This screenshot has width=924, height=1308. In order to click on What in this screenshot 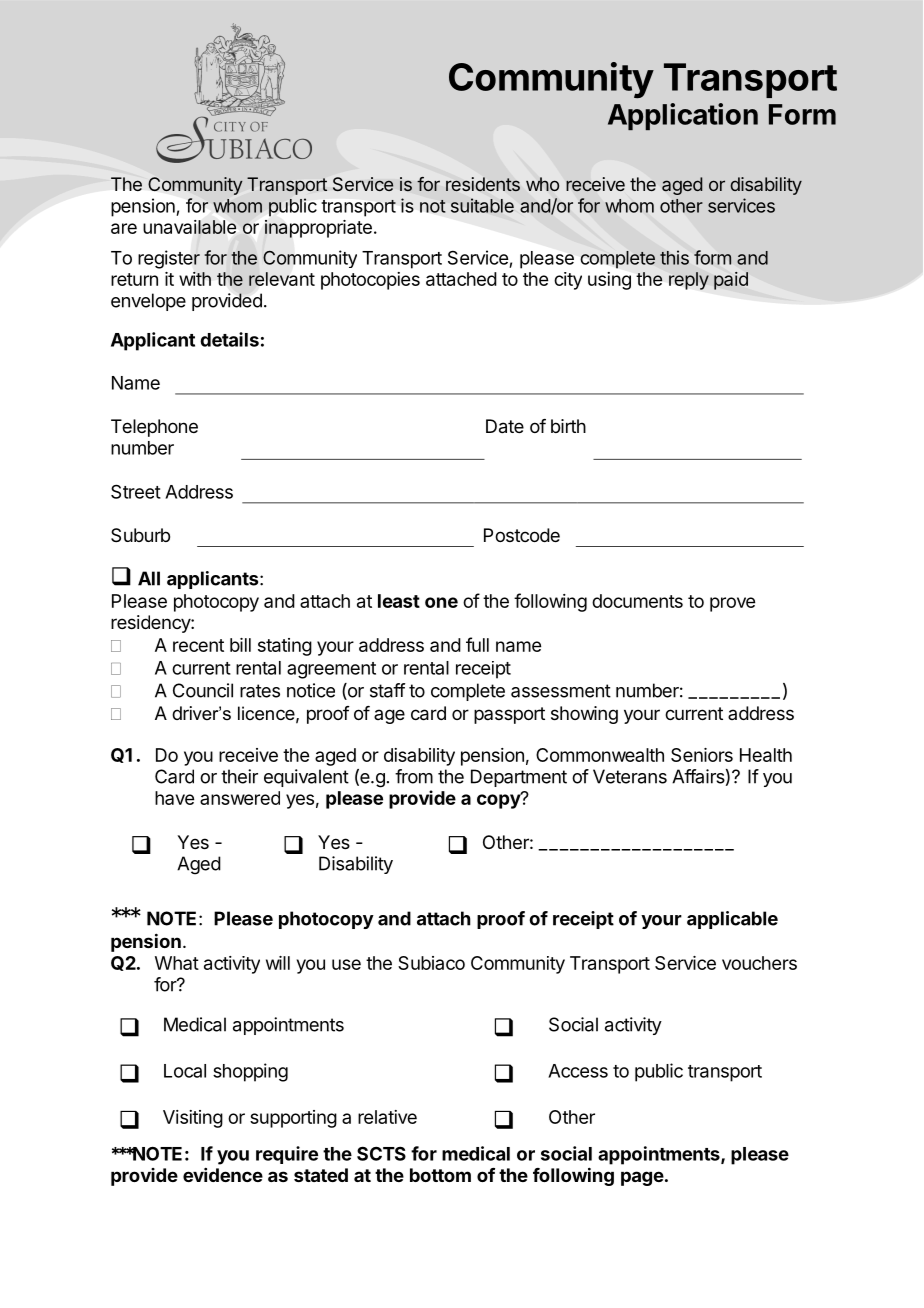, I will do `click(177, 963)`.
